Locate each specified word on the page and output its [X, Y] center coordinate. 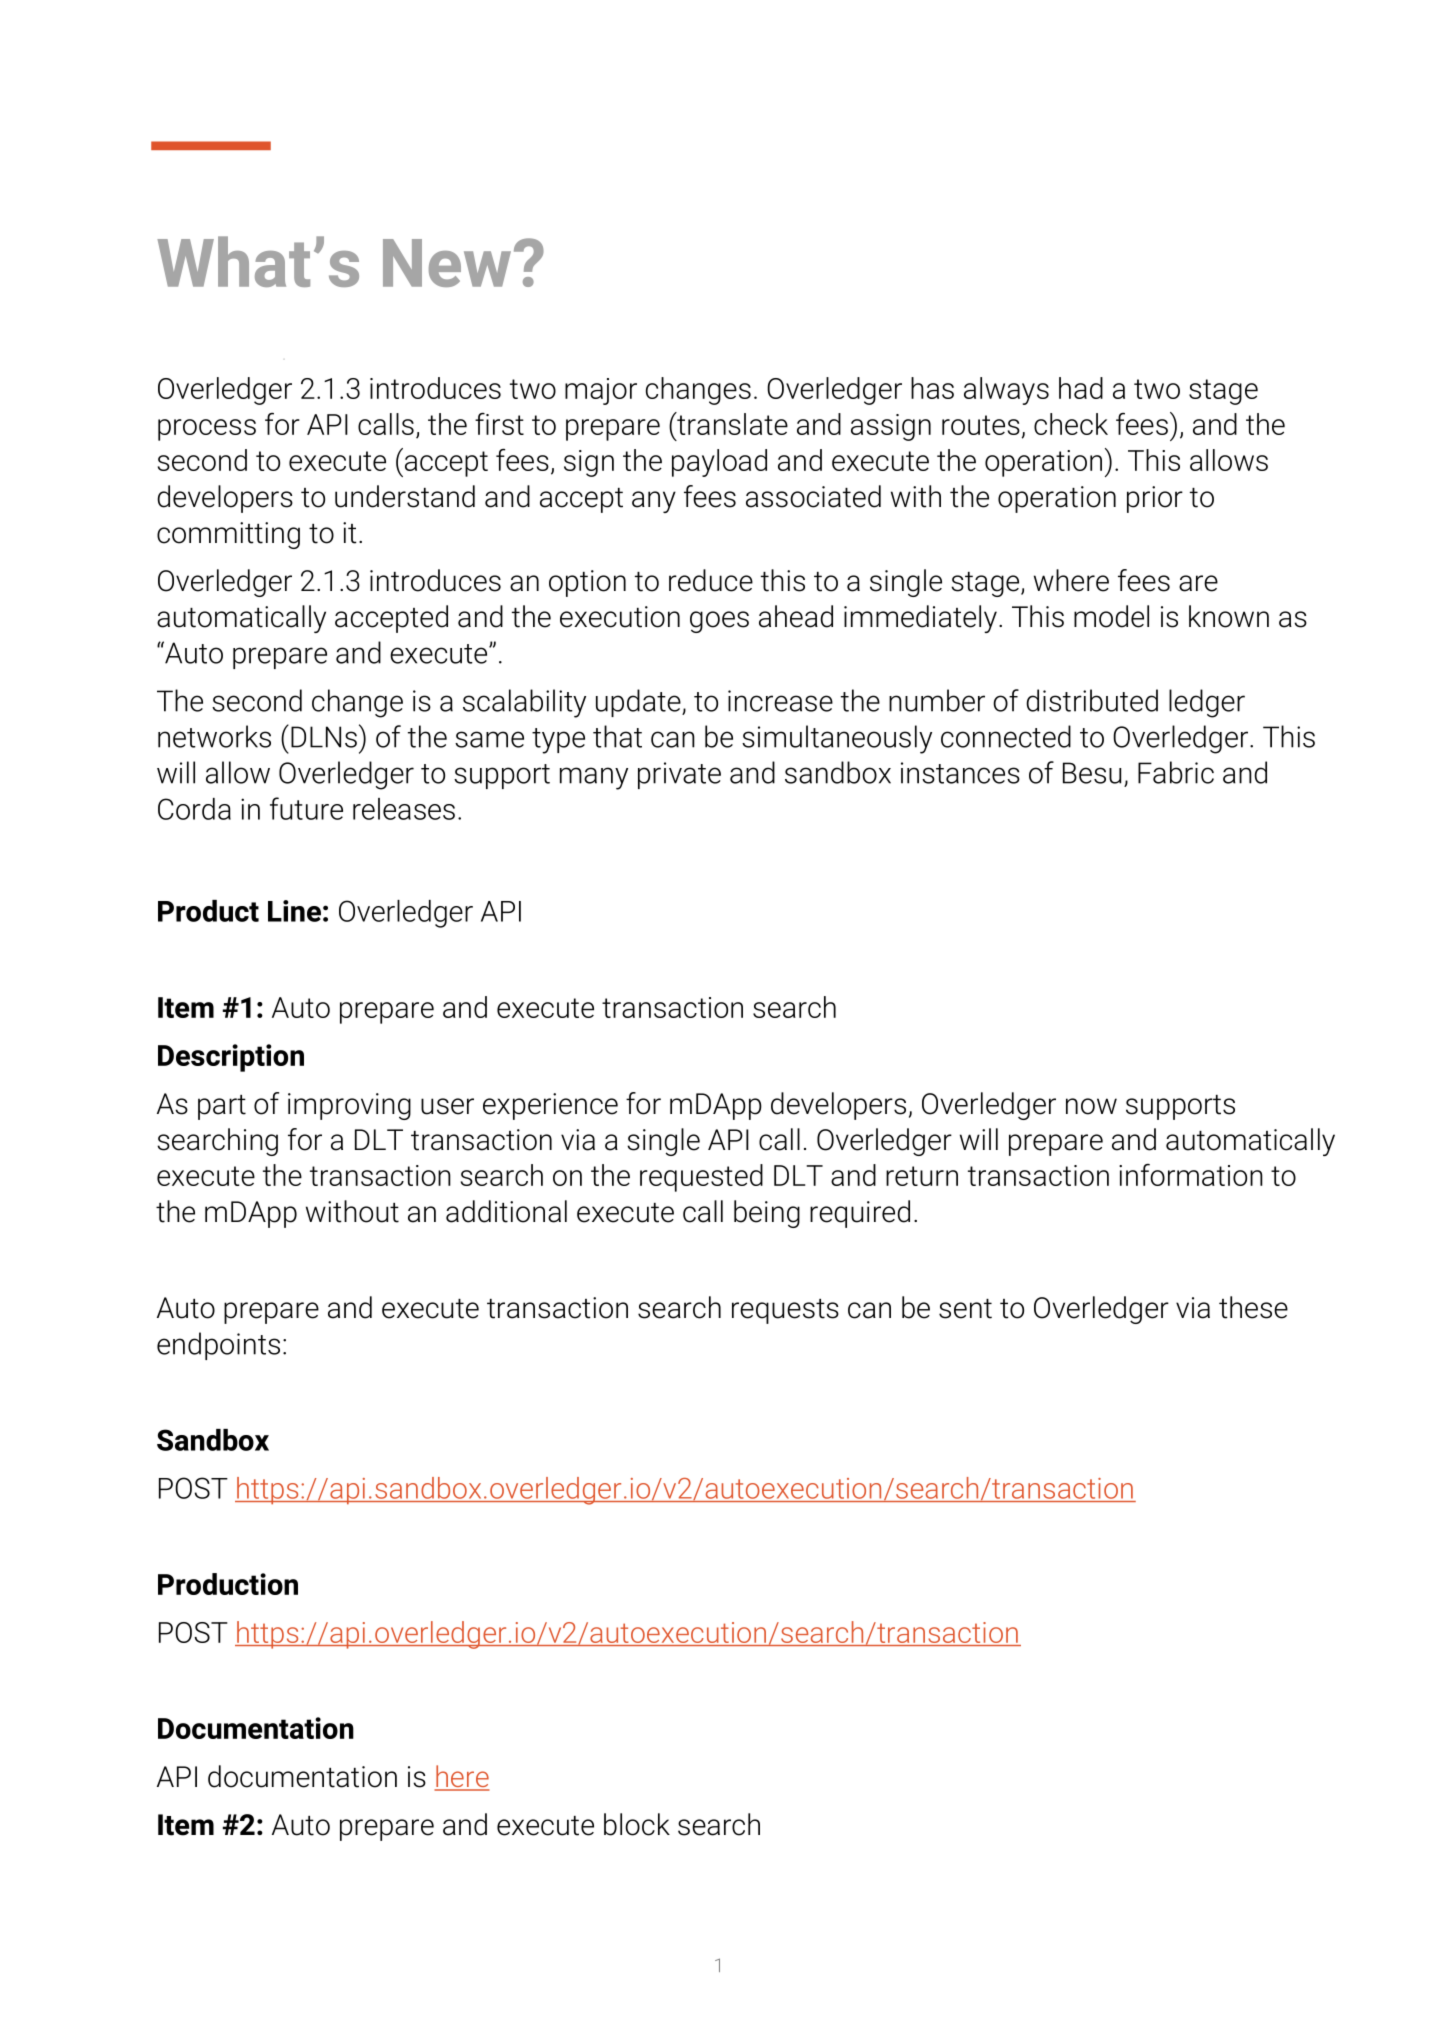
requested [701, 1178]
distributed [1092, 700]
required [860, 1214]
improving [349, 1106]
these [1253, 1307]
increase [780, 701]
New [447, 263]
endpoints [218, 1346]
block [637, 1824]
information [1191, 1175]
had [1081, 388]
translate [731, 423]
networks [214, 736]
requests [785, 1311]
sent [965, 1309]
